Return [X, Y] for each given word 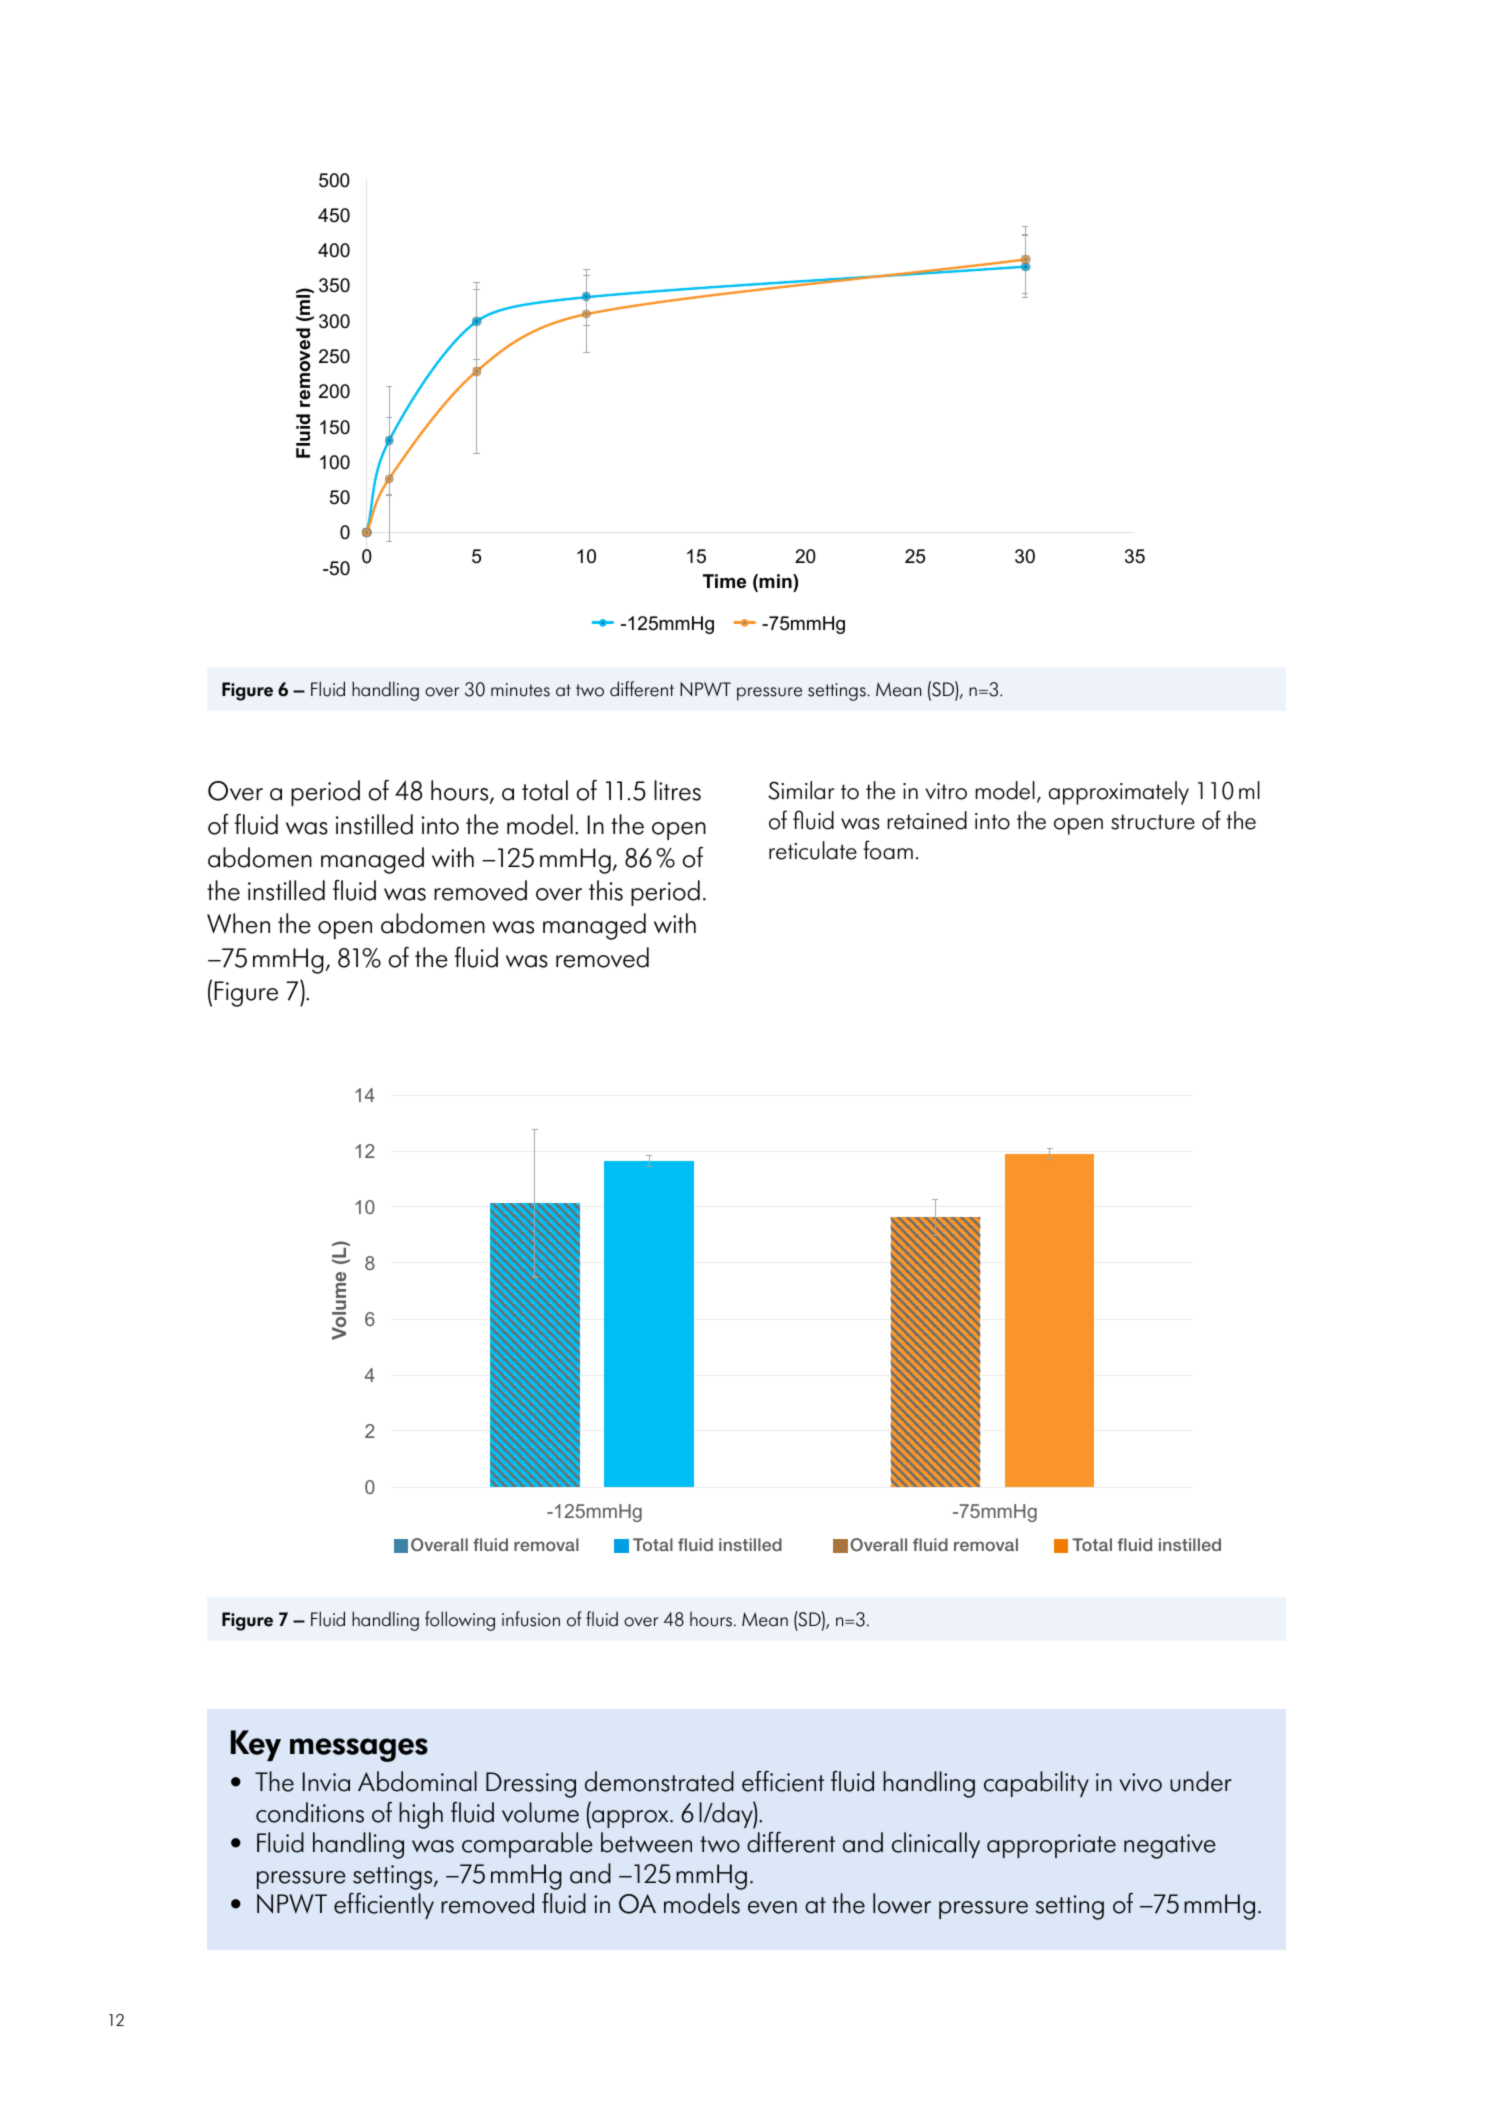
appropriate [1051, 1846]
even [772, 1907]
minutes [520, 690]
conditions [310, 1812]
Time [724, 581]
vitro [946, 791]
